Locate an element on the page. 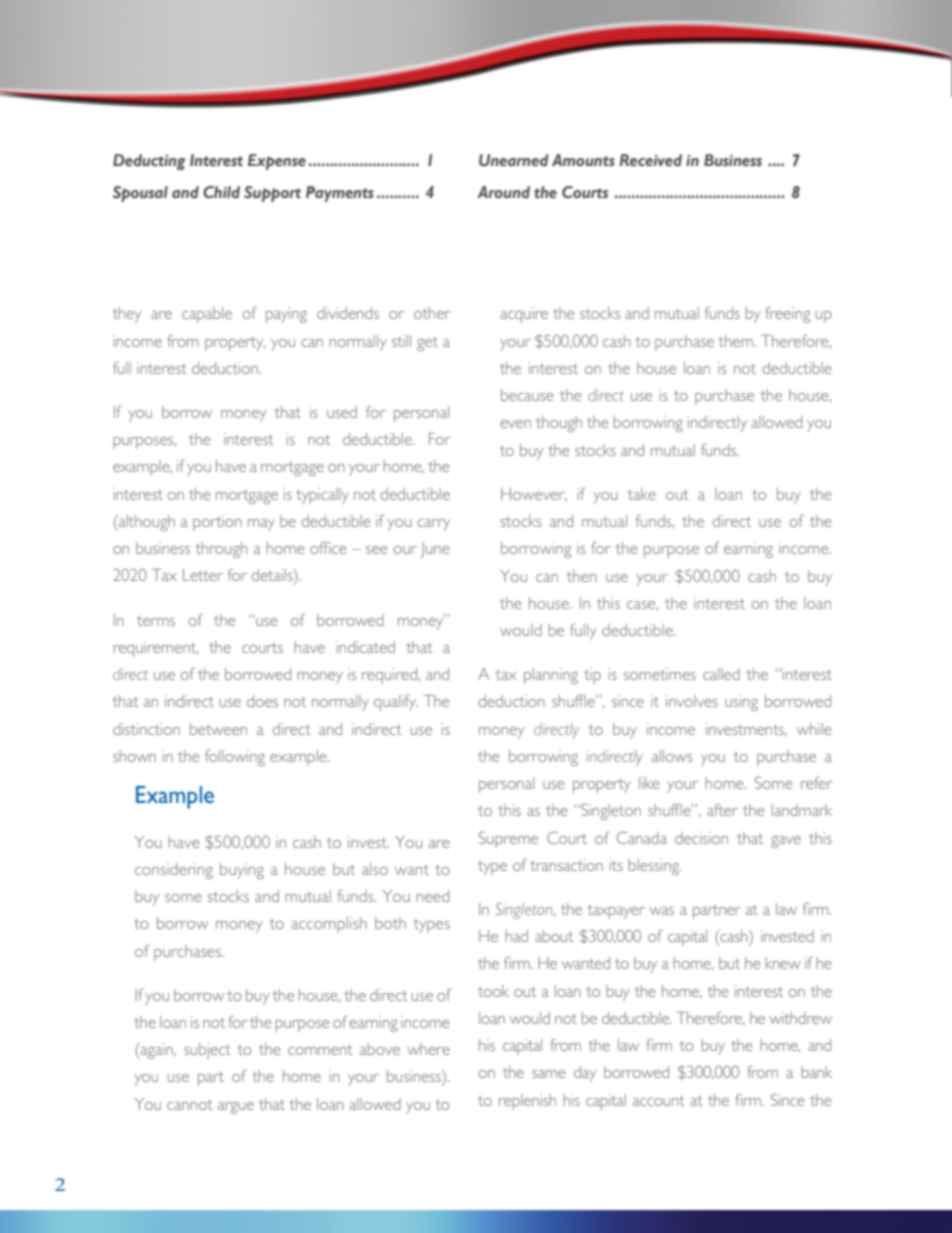 Image resolution: width=952 pixels, height=1233 pixels. following is located at coordinates (235, 758).
